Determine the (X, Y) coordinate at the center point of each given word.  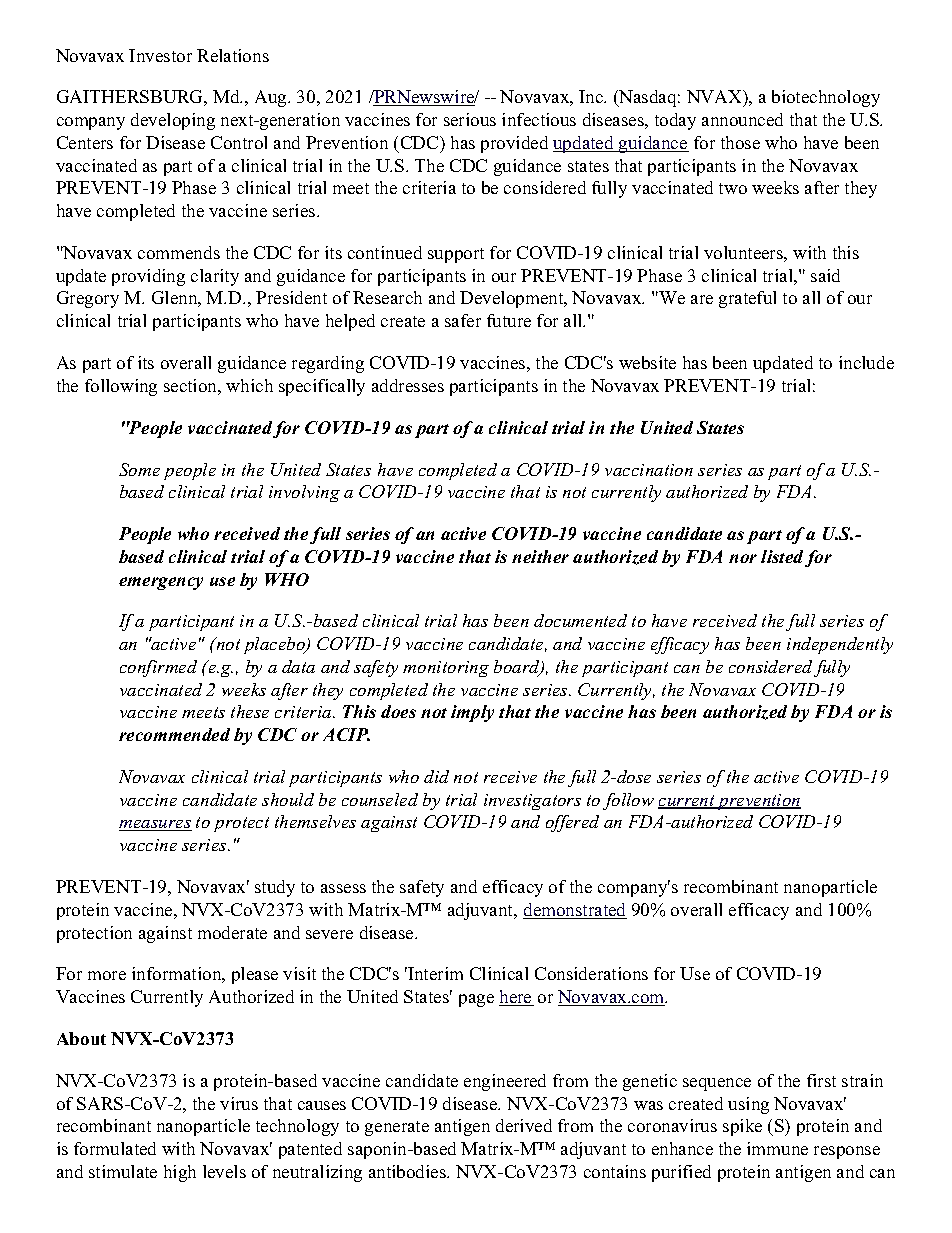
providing (148, 277)
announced (742, 119)
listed (782, 556)
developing (173, 121)
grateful (747, 299)
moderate (232, 932)
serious (470, 119)
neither (540, 556)
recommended (174, 734)
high (180, 1173)
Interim (434, 973)
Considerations (591, 973)
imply (472, 713)
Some (139, 469)
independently (840, 645)
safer (463, 320)
